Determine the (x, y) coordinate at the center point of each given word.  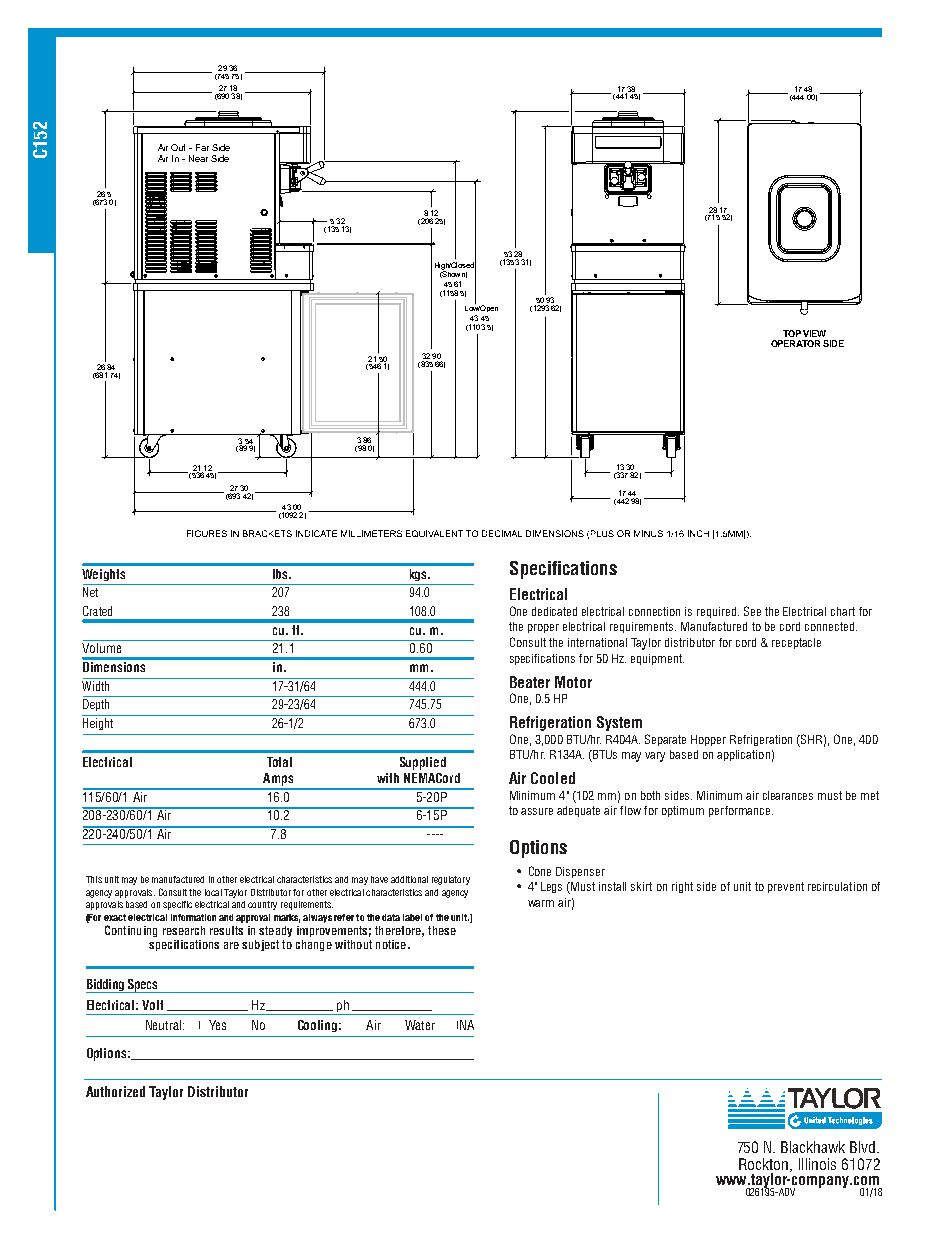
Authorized (115, 1091)
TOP (792, 333)
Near (198, 158)
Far (202, 147)
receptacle (796, 643)
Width (96, 684)
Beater (530, 682)
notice (391, 944)
